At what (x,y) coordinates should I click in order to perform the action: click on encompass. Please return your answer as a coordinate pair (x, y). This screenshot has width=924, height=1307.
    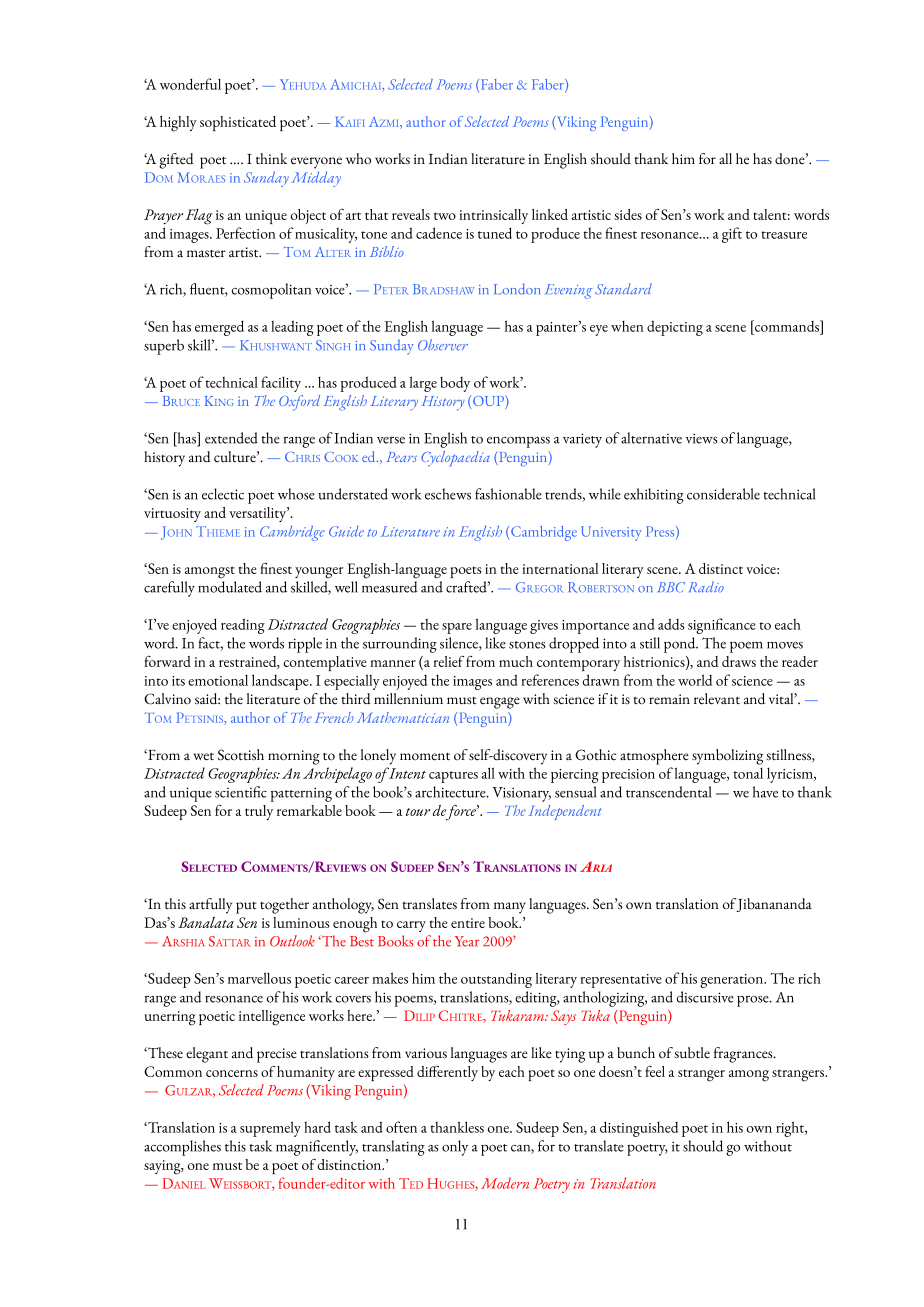
    Looking at the image, I should click on (518, 442).
